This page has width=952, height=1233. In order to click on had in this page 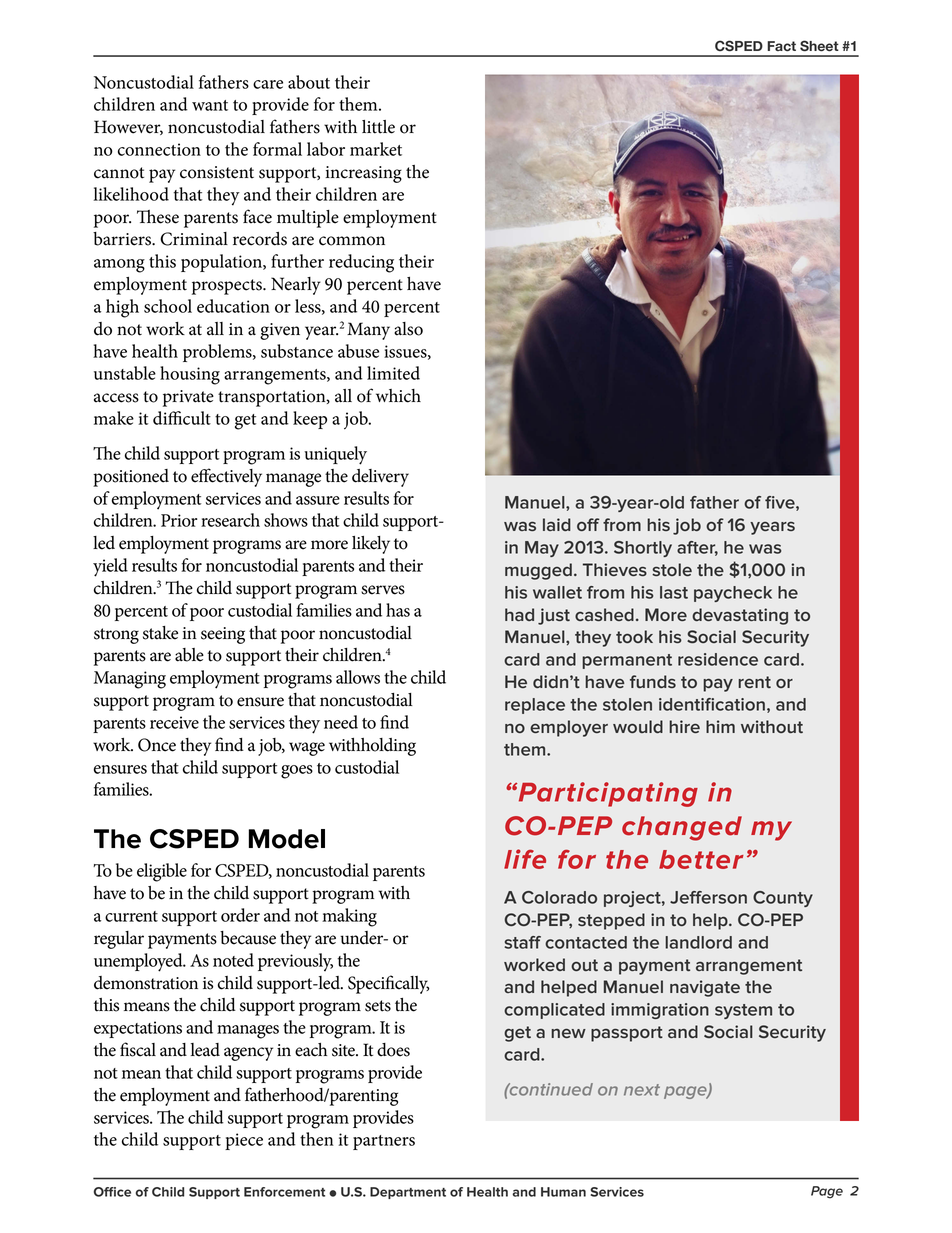, I will do `click(519, 614)`.
